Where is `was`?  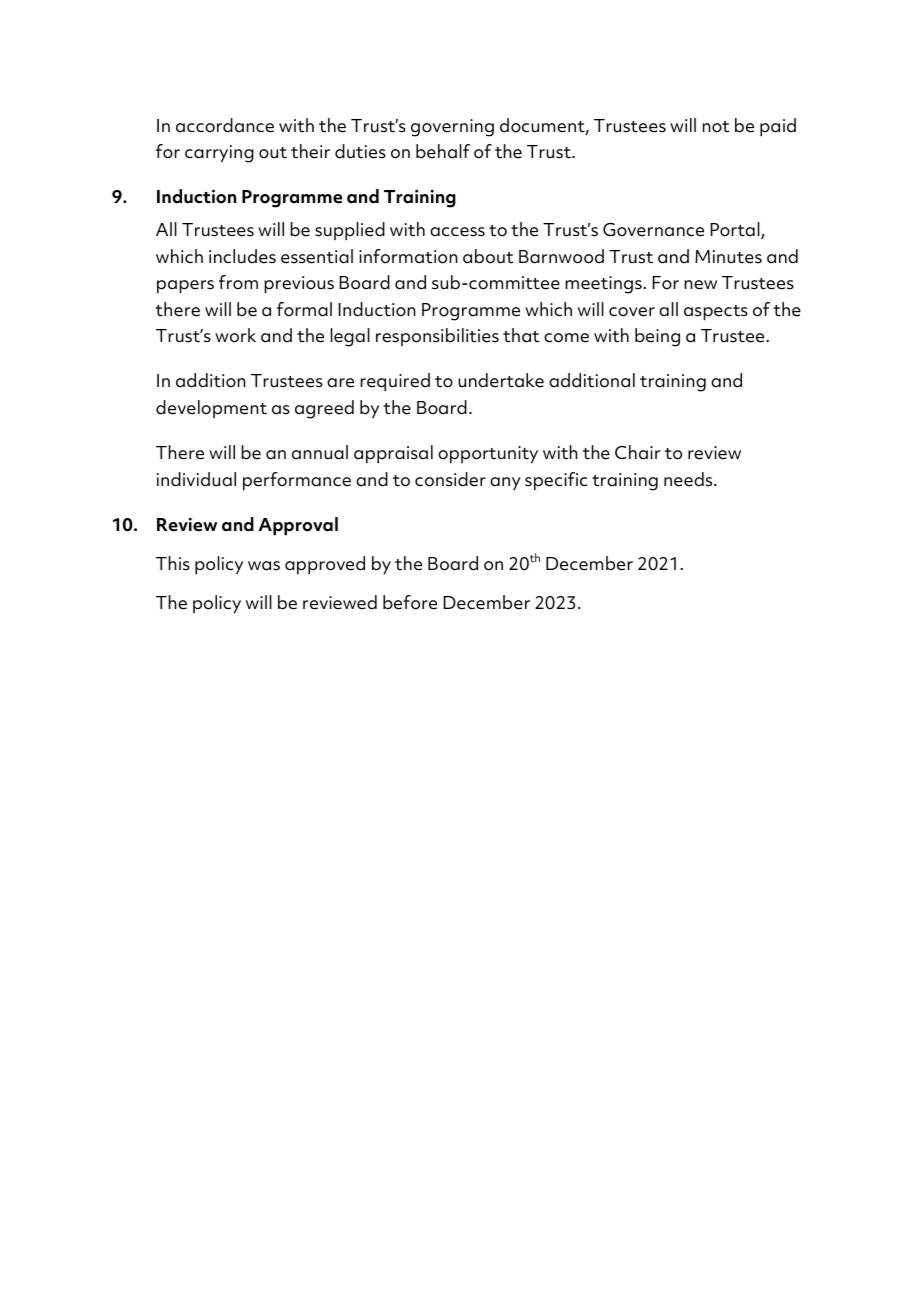 was is located at coordinates (264, 566).
